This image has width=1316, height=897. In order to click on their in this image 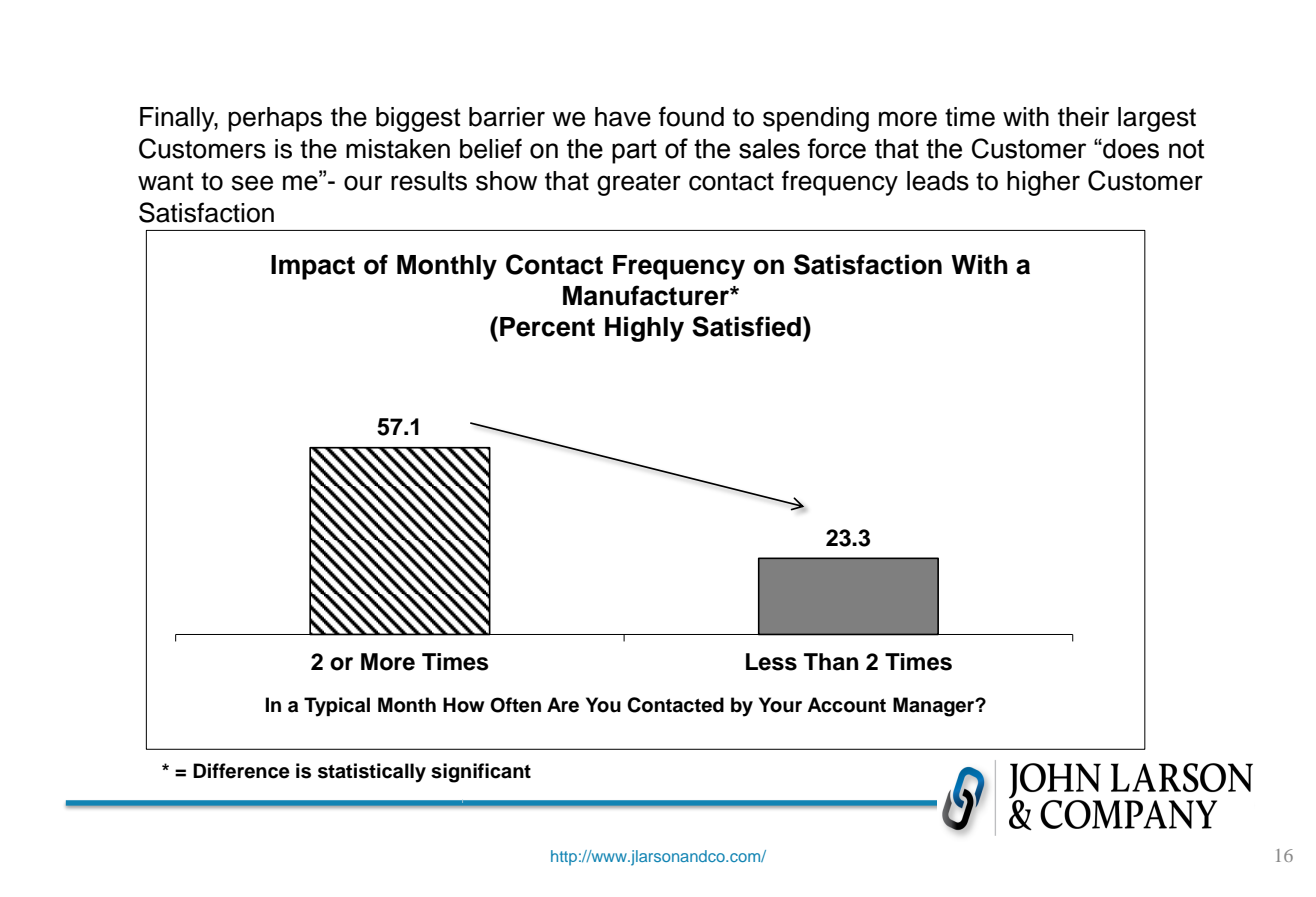, I will do `click(1083, 117)`.
